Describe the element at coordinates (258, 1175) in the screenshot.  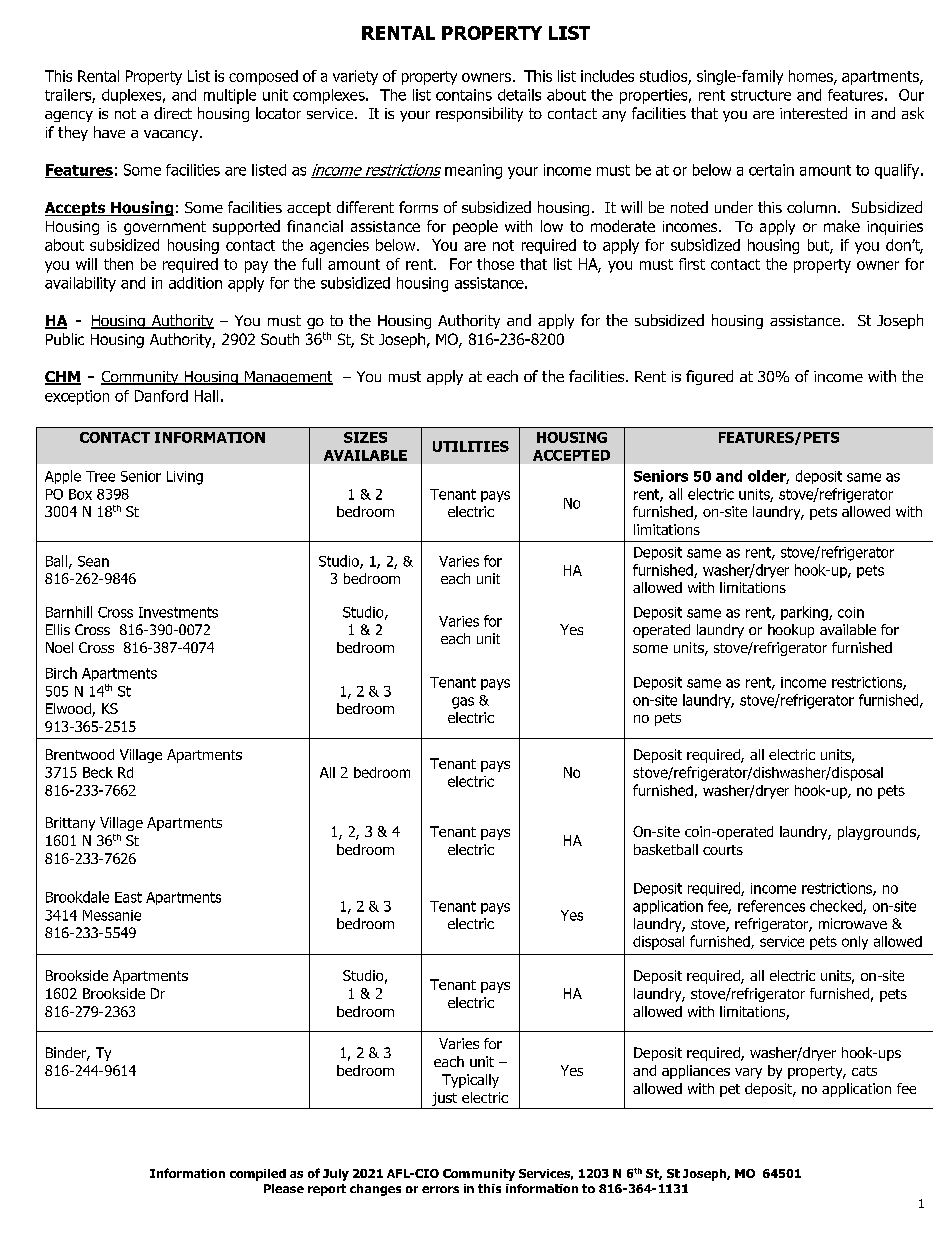
I see `compiled` at that location.
